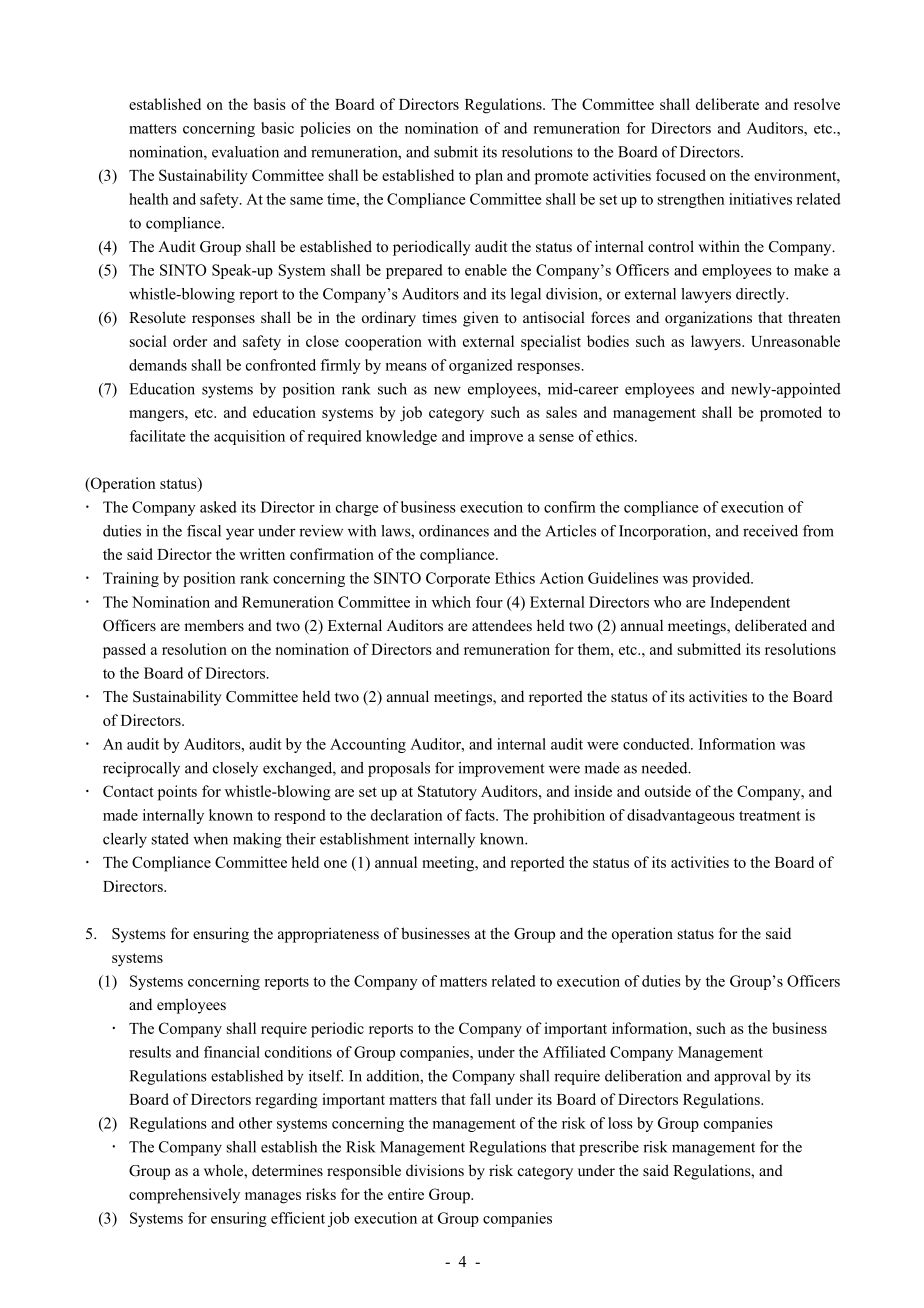  I want to click on when, so click(210, 839).
